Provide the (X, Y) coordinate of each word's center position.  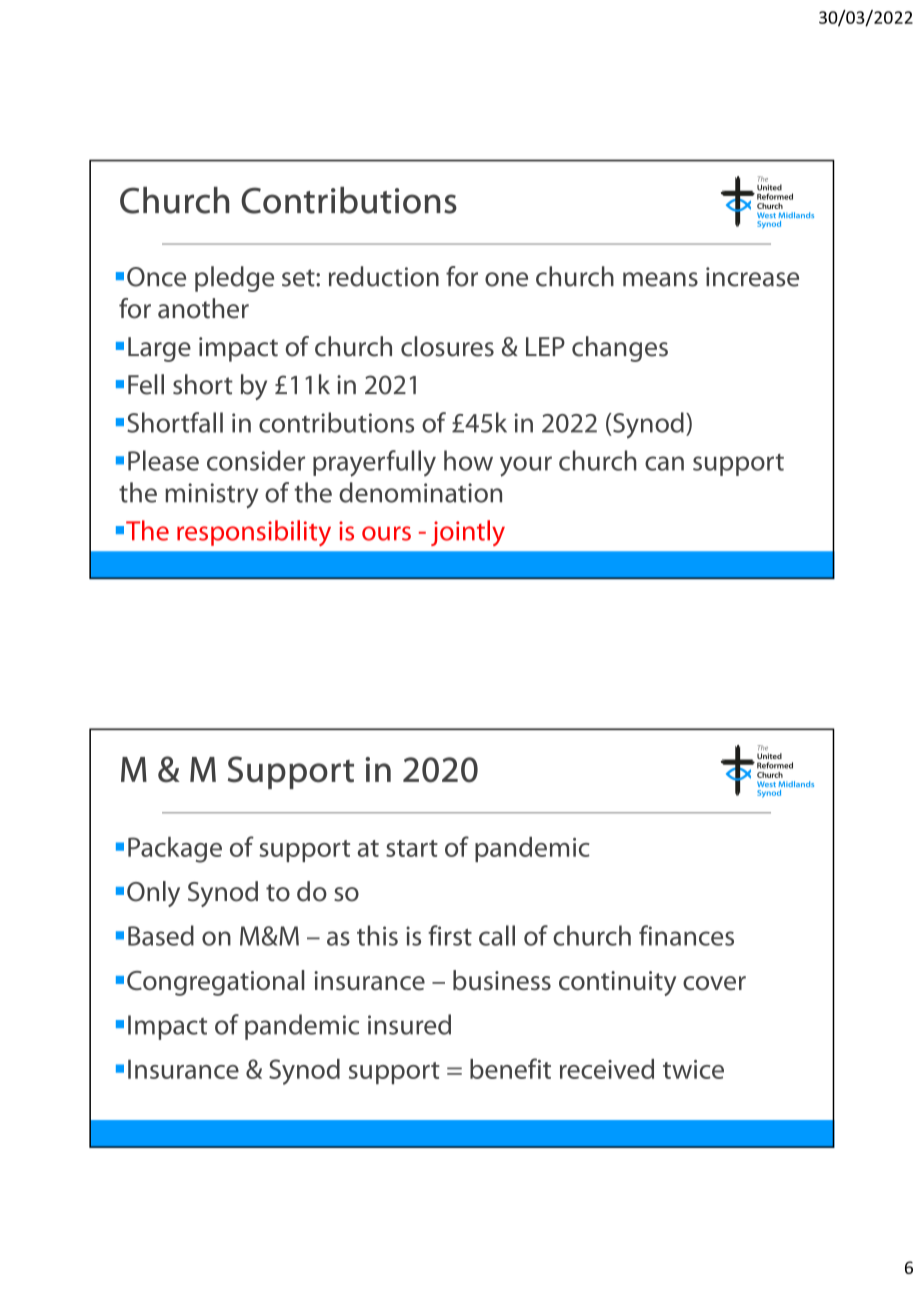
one (506, 279)
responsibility (254, 533)
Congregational (215, 983)
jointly (468, 533)
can (664, 463)
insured (409, 1024)
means (660, 279)
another (203, 308)
